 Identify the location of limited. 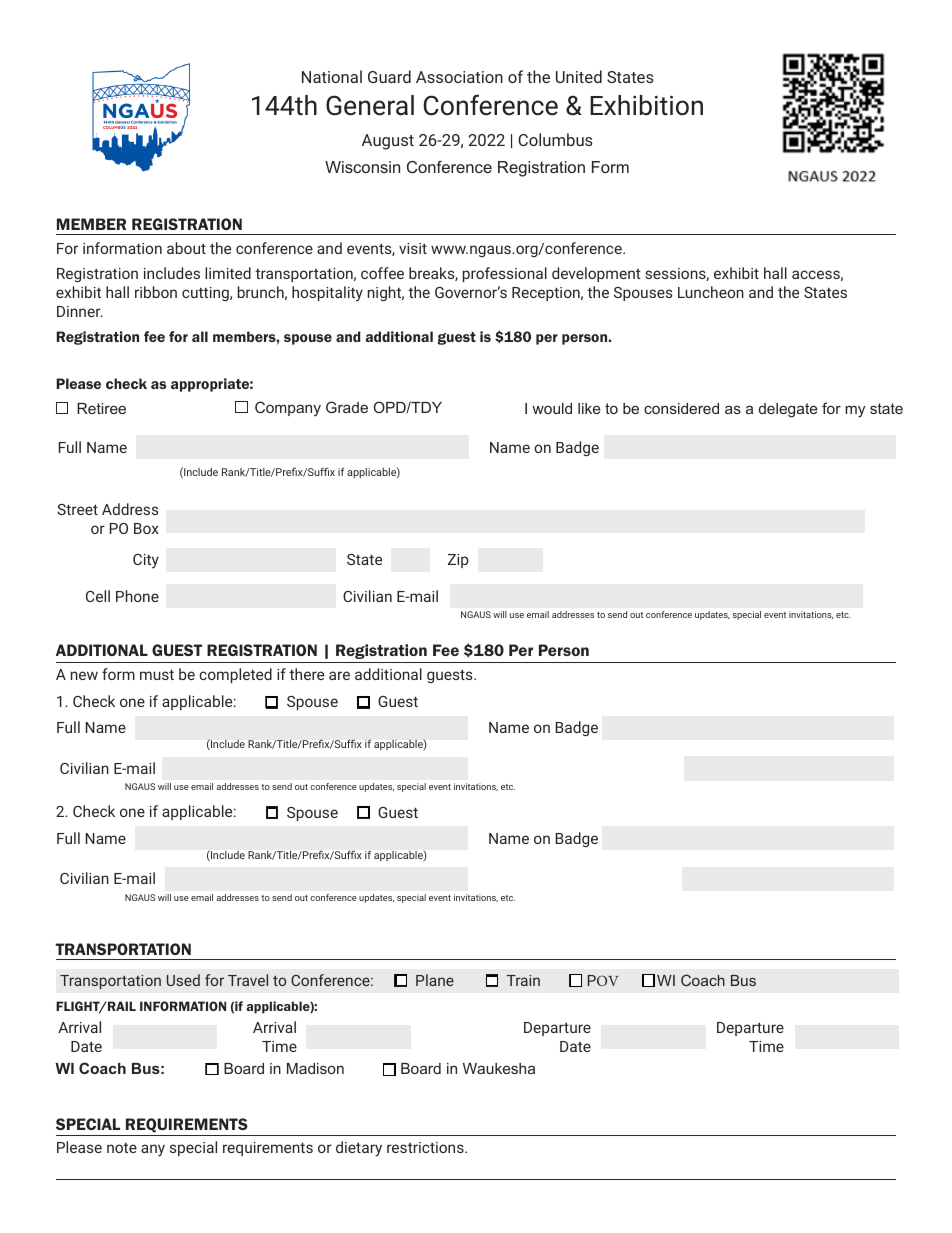
(228, 273).
